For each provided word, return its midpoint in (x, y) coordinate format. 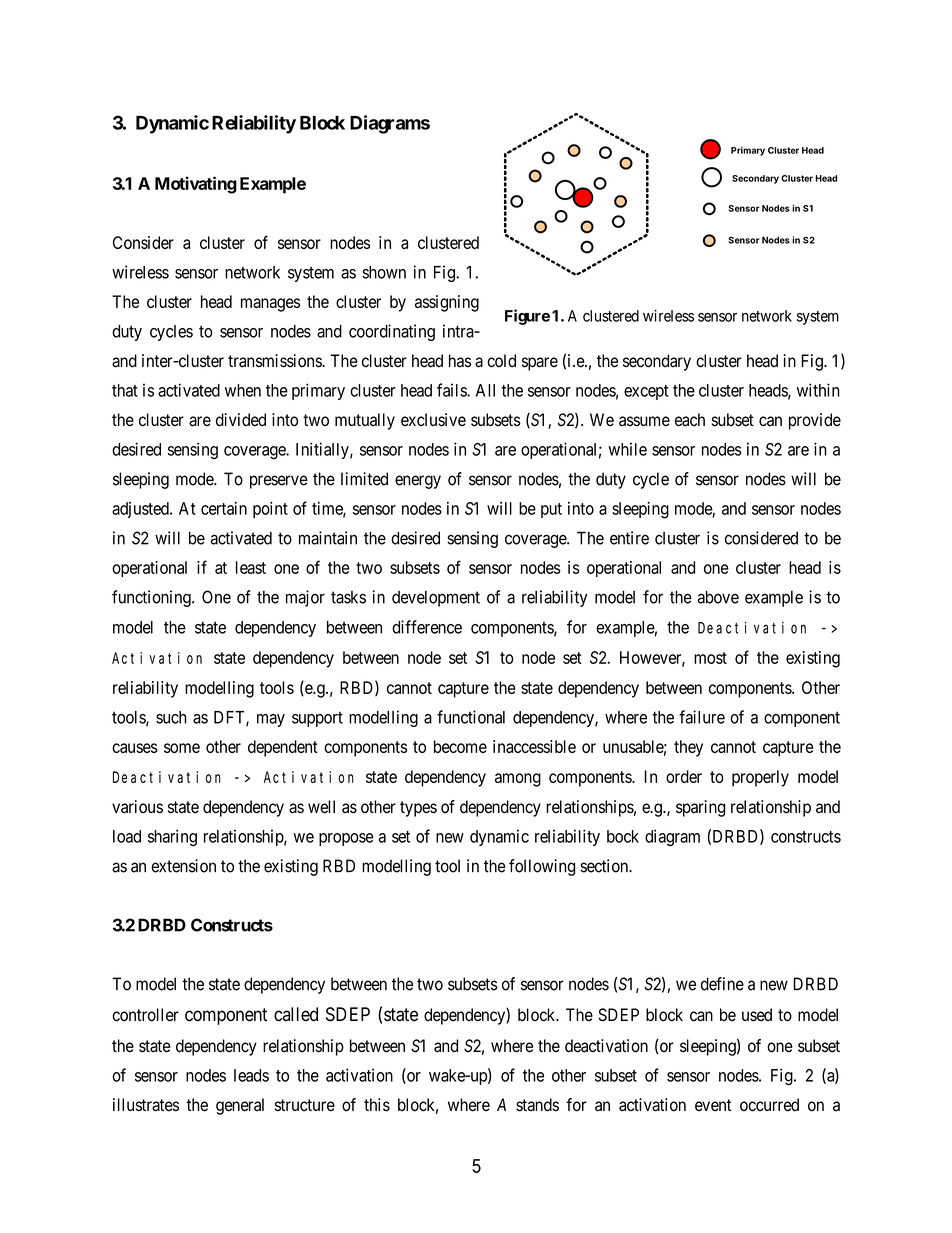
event (713, 1105)
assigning (447, 303)
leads (251, 1075)
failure (702, 717)
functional (471, 717)
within (818, 390)
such (171, 717)
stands (537, 1105)
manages (270, 305)
